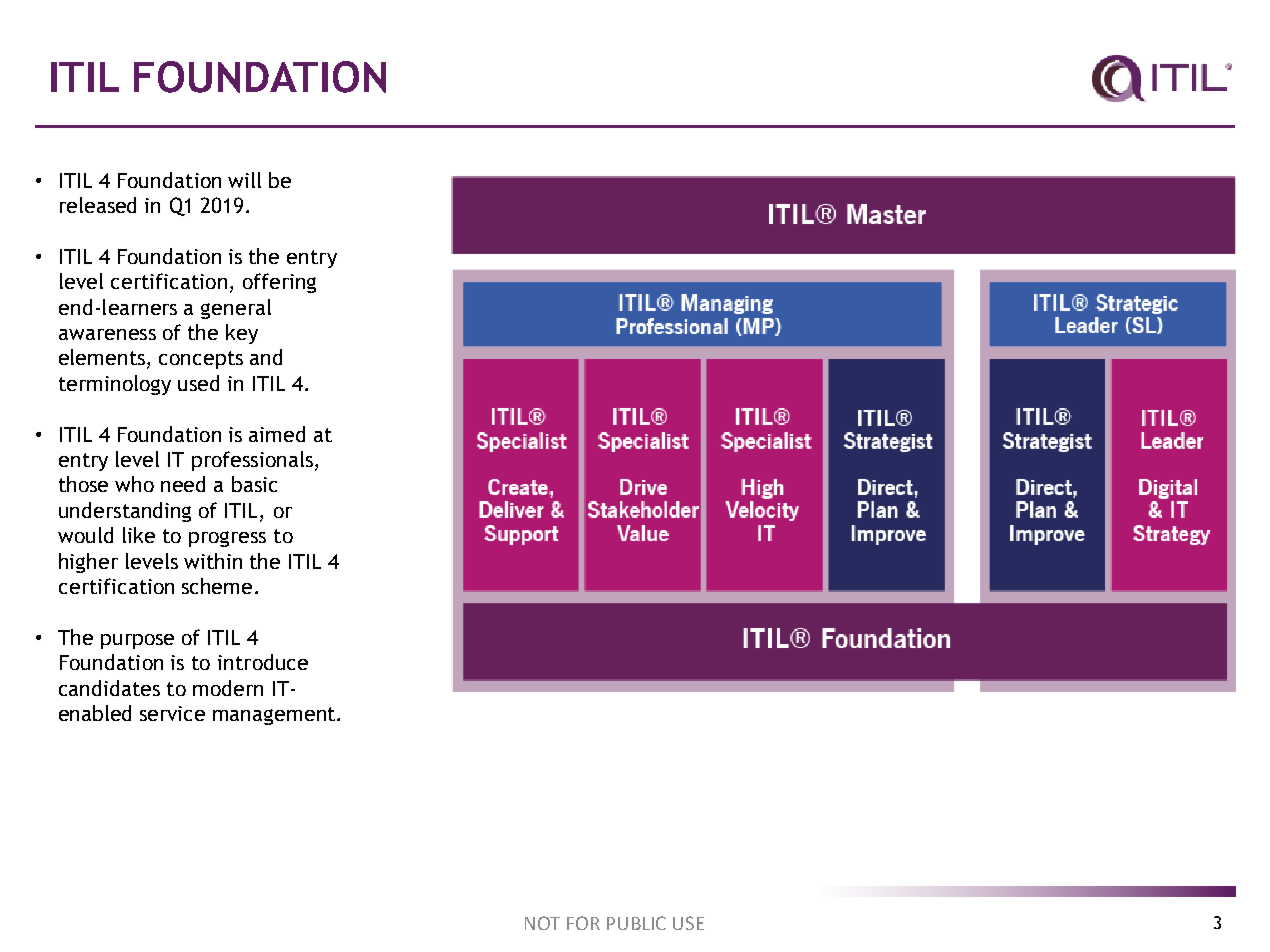 This image has height=952, width=1270. What do you see at coordinates (542, 923) in the image?
I see `NOT` at bounding box center [542, 923].
